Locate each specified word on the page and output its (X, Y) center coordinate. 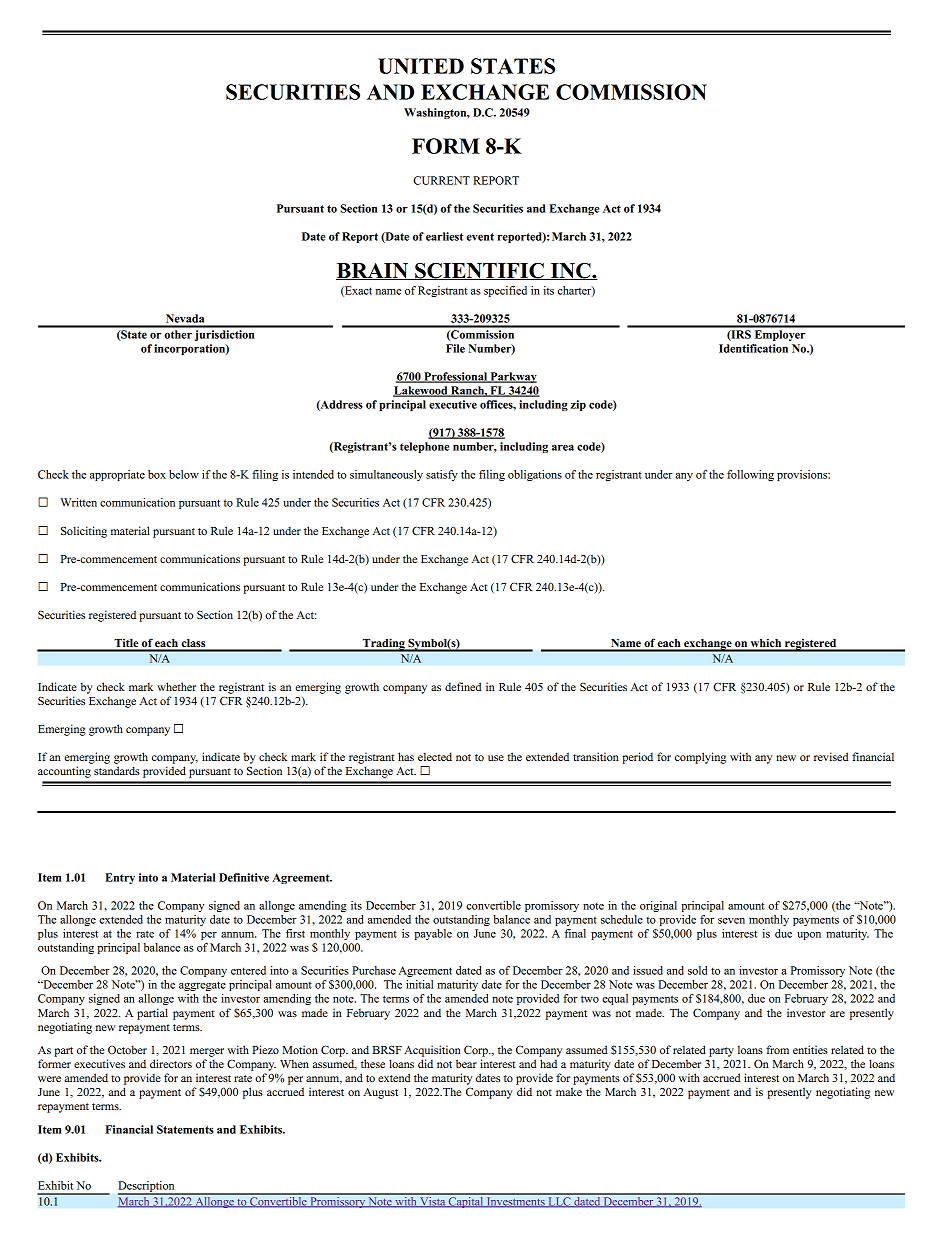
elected (435, 756)
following (750, 475)
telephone (424, 447)
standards (117, 770)
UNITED (421, 66)
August (381, 1093)
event (480, 237)
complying (700, 758)
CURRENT (441, 180)
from (777, 1049)
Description (147, 1188)
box (157, 474)
